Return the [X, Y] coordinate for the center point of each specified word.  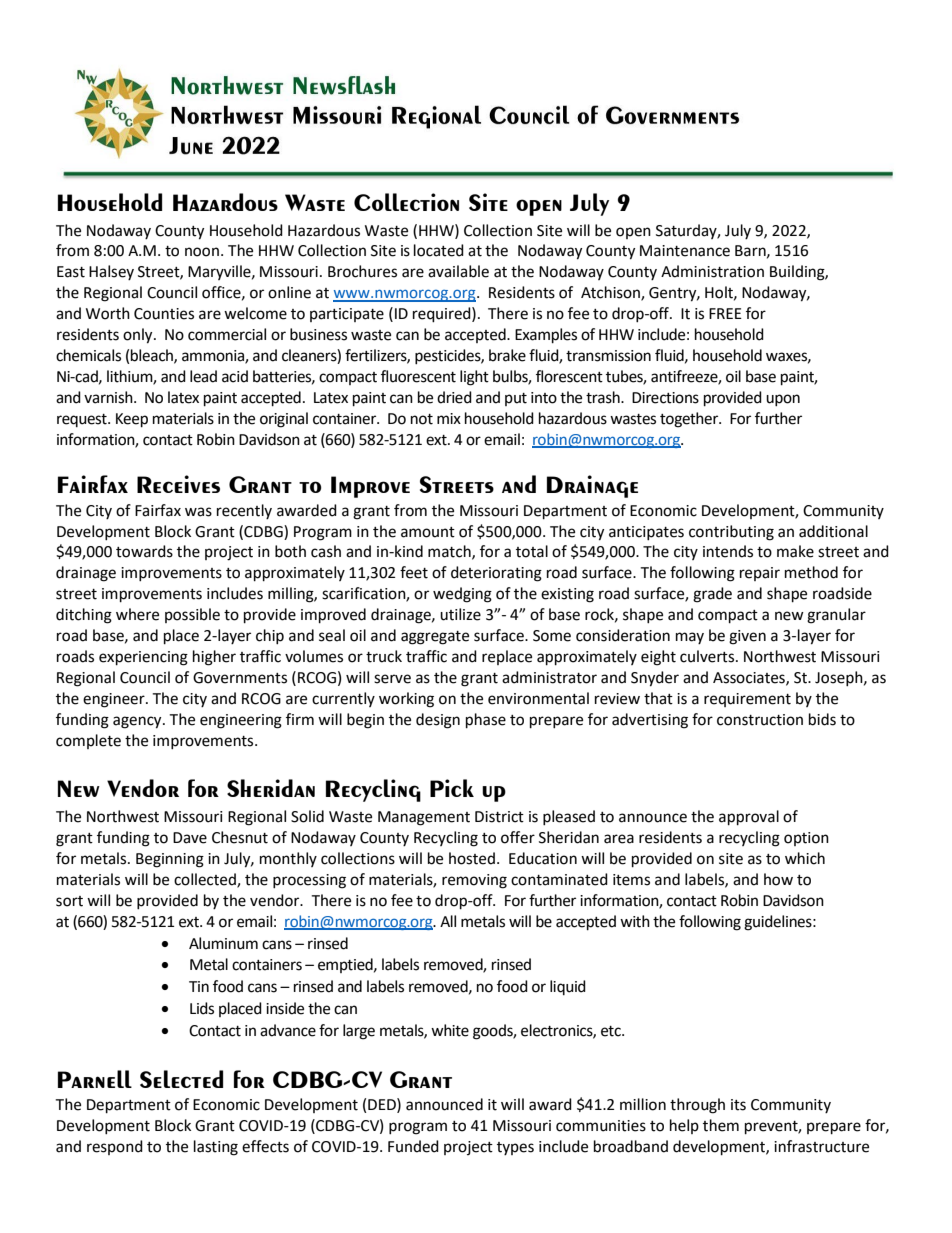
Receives [178, 484]
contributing [731, 533]
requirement [747, 700]
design [438, 721]
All [448, 921]
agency [138, 722]
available [458, 271]
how [778, 879]
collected [206, 880]
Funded [413, 1146]
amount [428, 532]
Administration [712, 271]
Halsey [111, 272]
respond [115, 1147]
